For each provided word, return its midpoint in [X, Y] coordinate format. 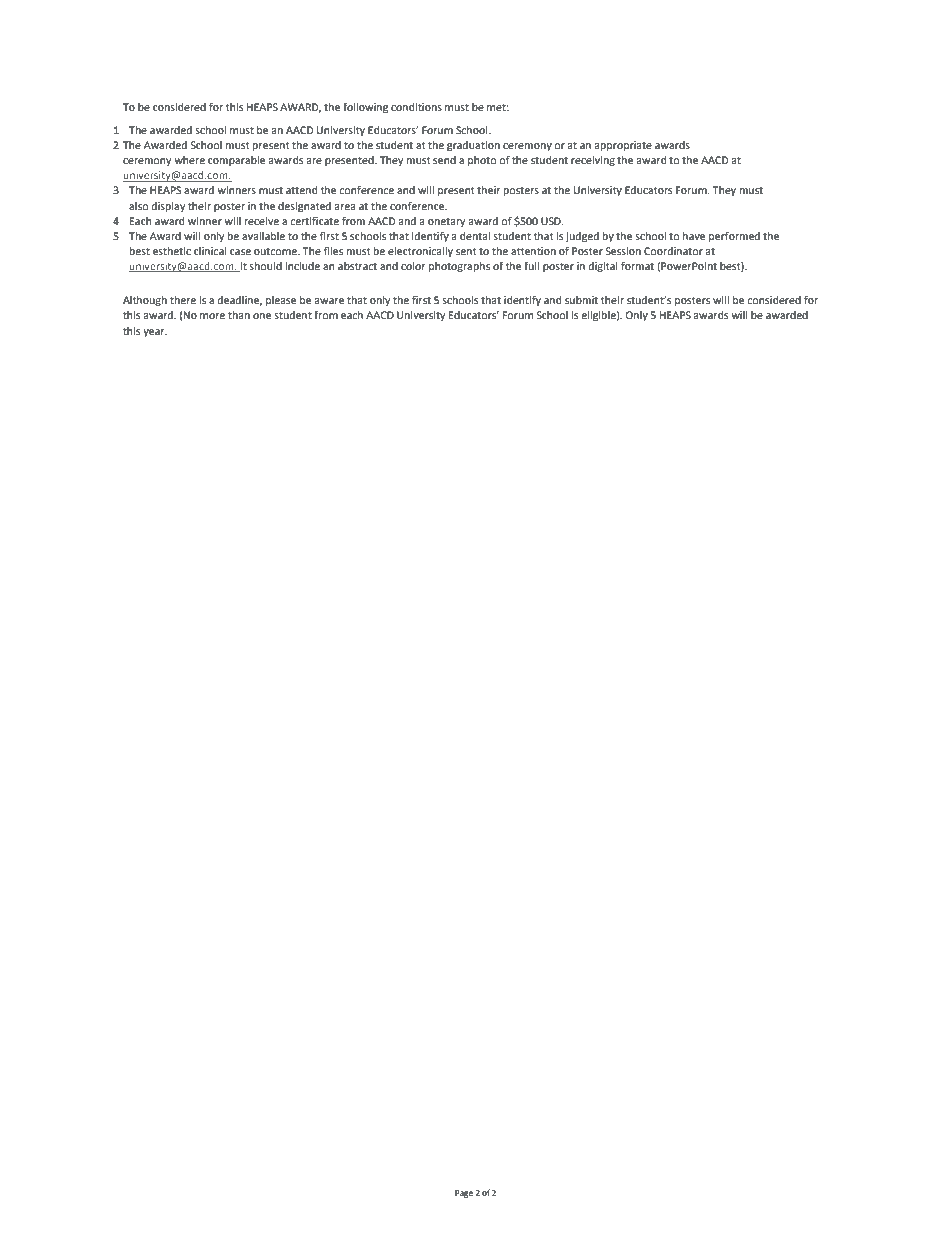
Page [464, 1194]
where [189, 160]
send [444, 160]
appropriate [623, 146]
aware [329, 301]
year [155, 333]
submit [581, 300]
